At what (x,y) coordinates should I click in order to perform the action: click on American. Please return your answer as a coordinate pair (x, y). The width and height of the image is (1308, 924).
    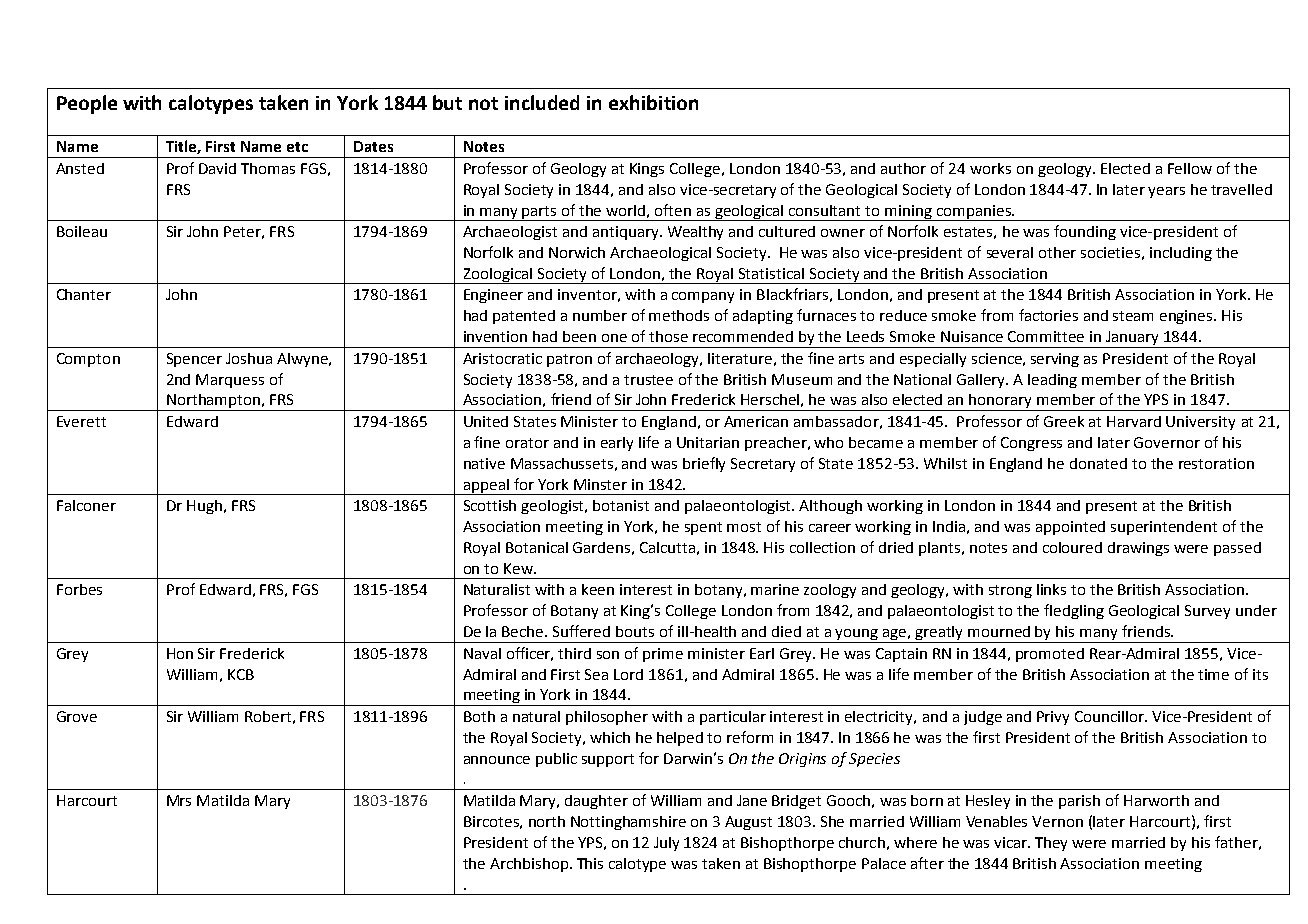
    Looking at the image, I should click on (756, 421).
